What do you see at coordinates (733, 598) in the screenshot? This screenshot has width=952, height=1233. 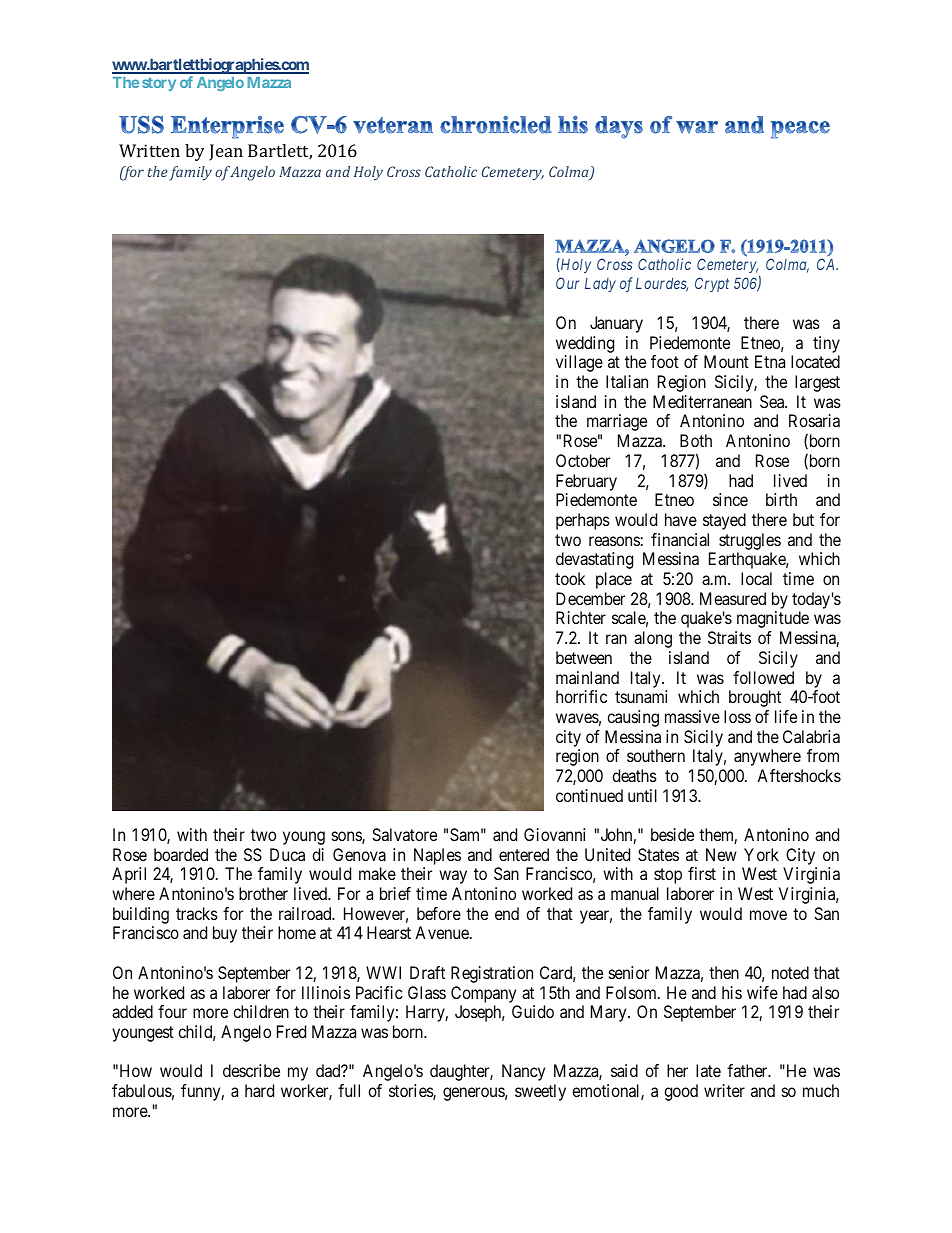 I see `Measured` at bounding box center [733, 598].
